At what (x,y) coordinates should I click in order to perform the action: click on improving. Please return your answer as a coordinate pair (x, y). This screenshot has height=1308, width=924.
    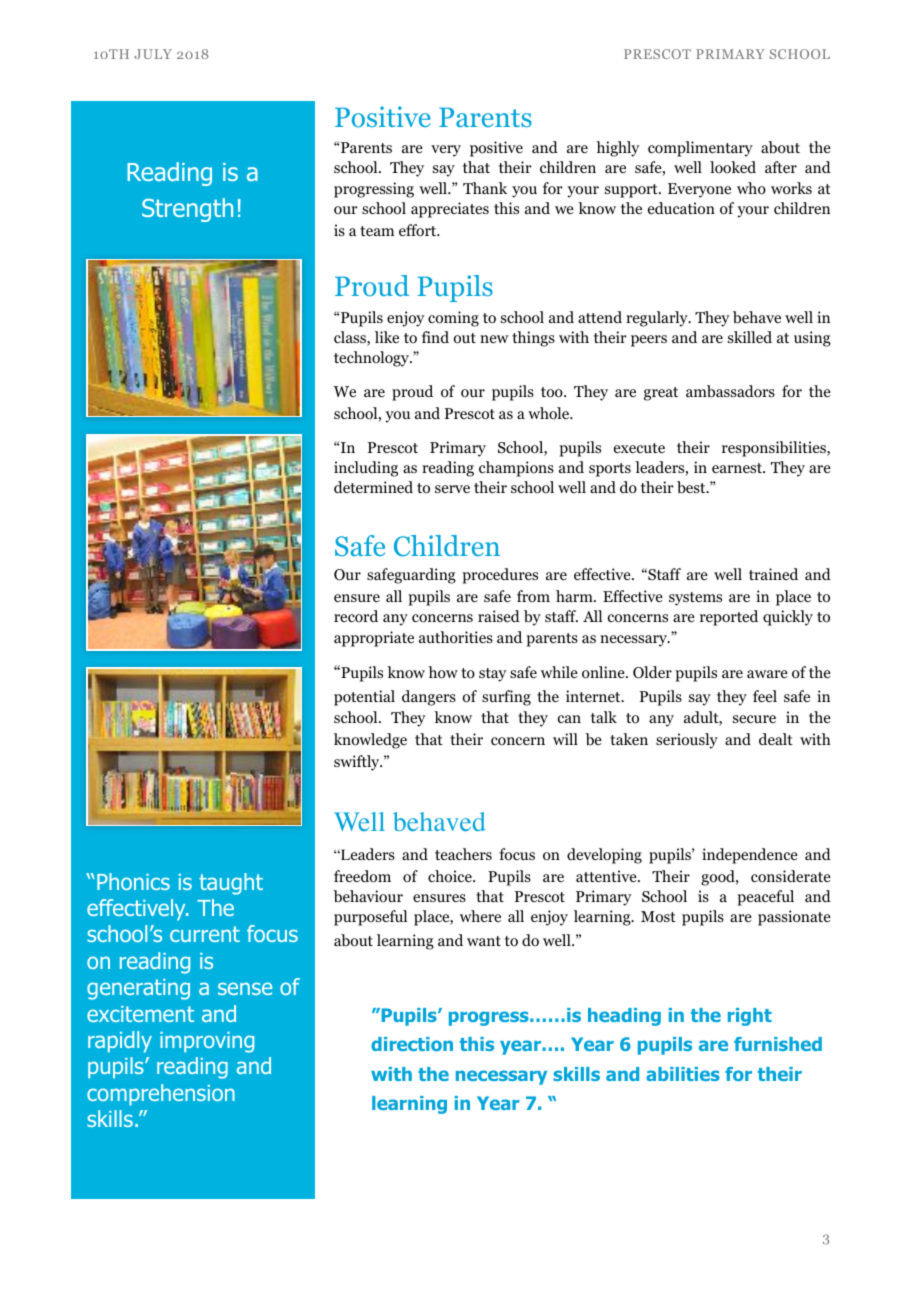
    Looking at the image, I should click on (207, 1042).
